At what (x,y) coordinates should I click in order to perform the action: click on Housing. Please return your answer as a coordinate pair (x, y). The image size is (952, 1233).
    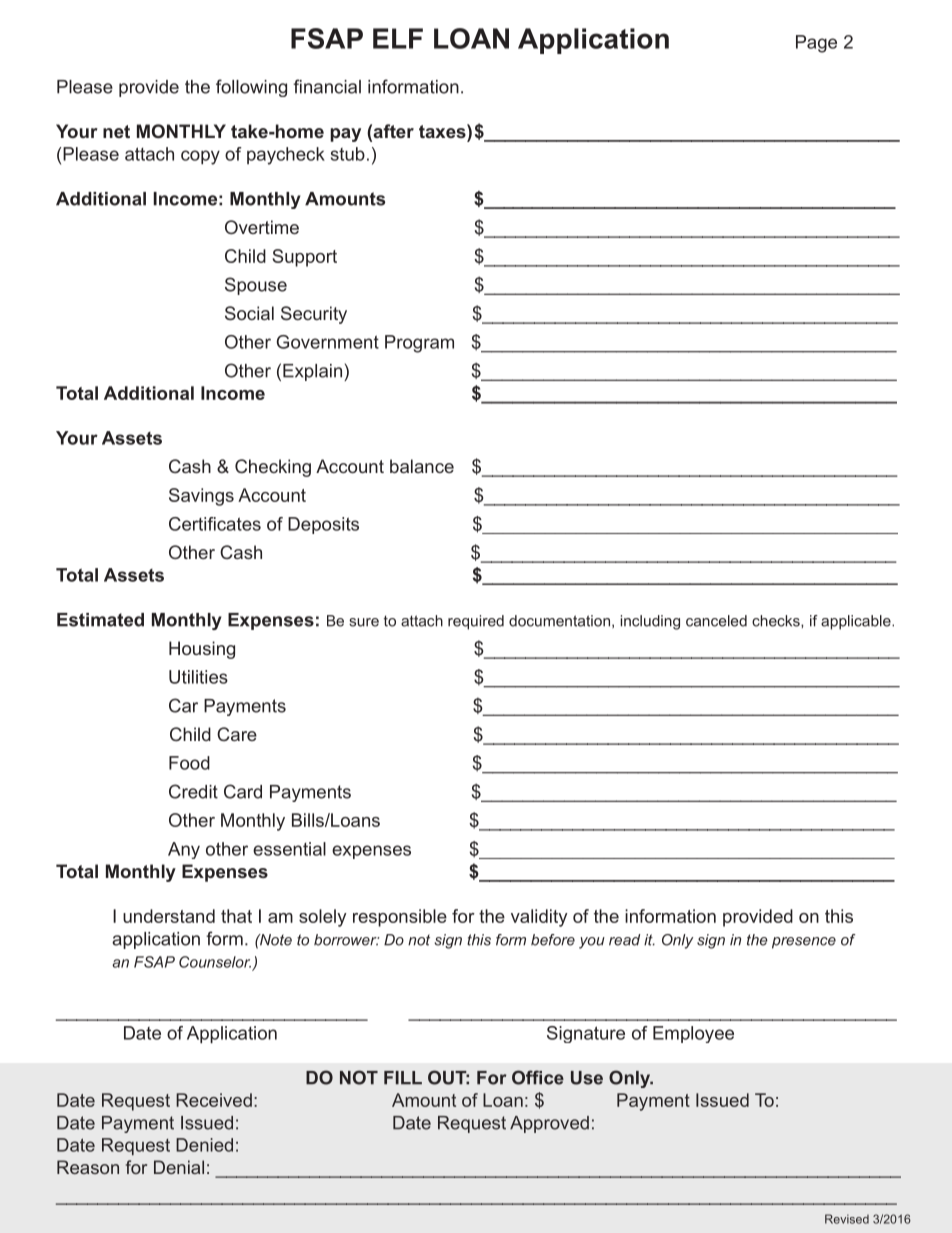
    Looking at the image, I should click on (202, 650).
